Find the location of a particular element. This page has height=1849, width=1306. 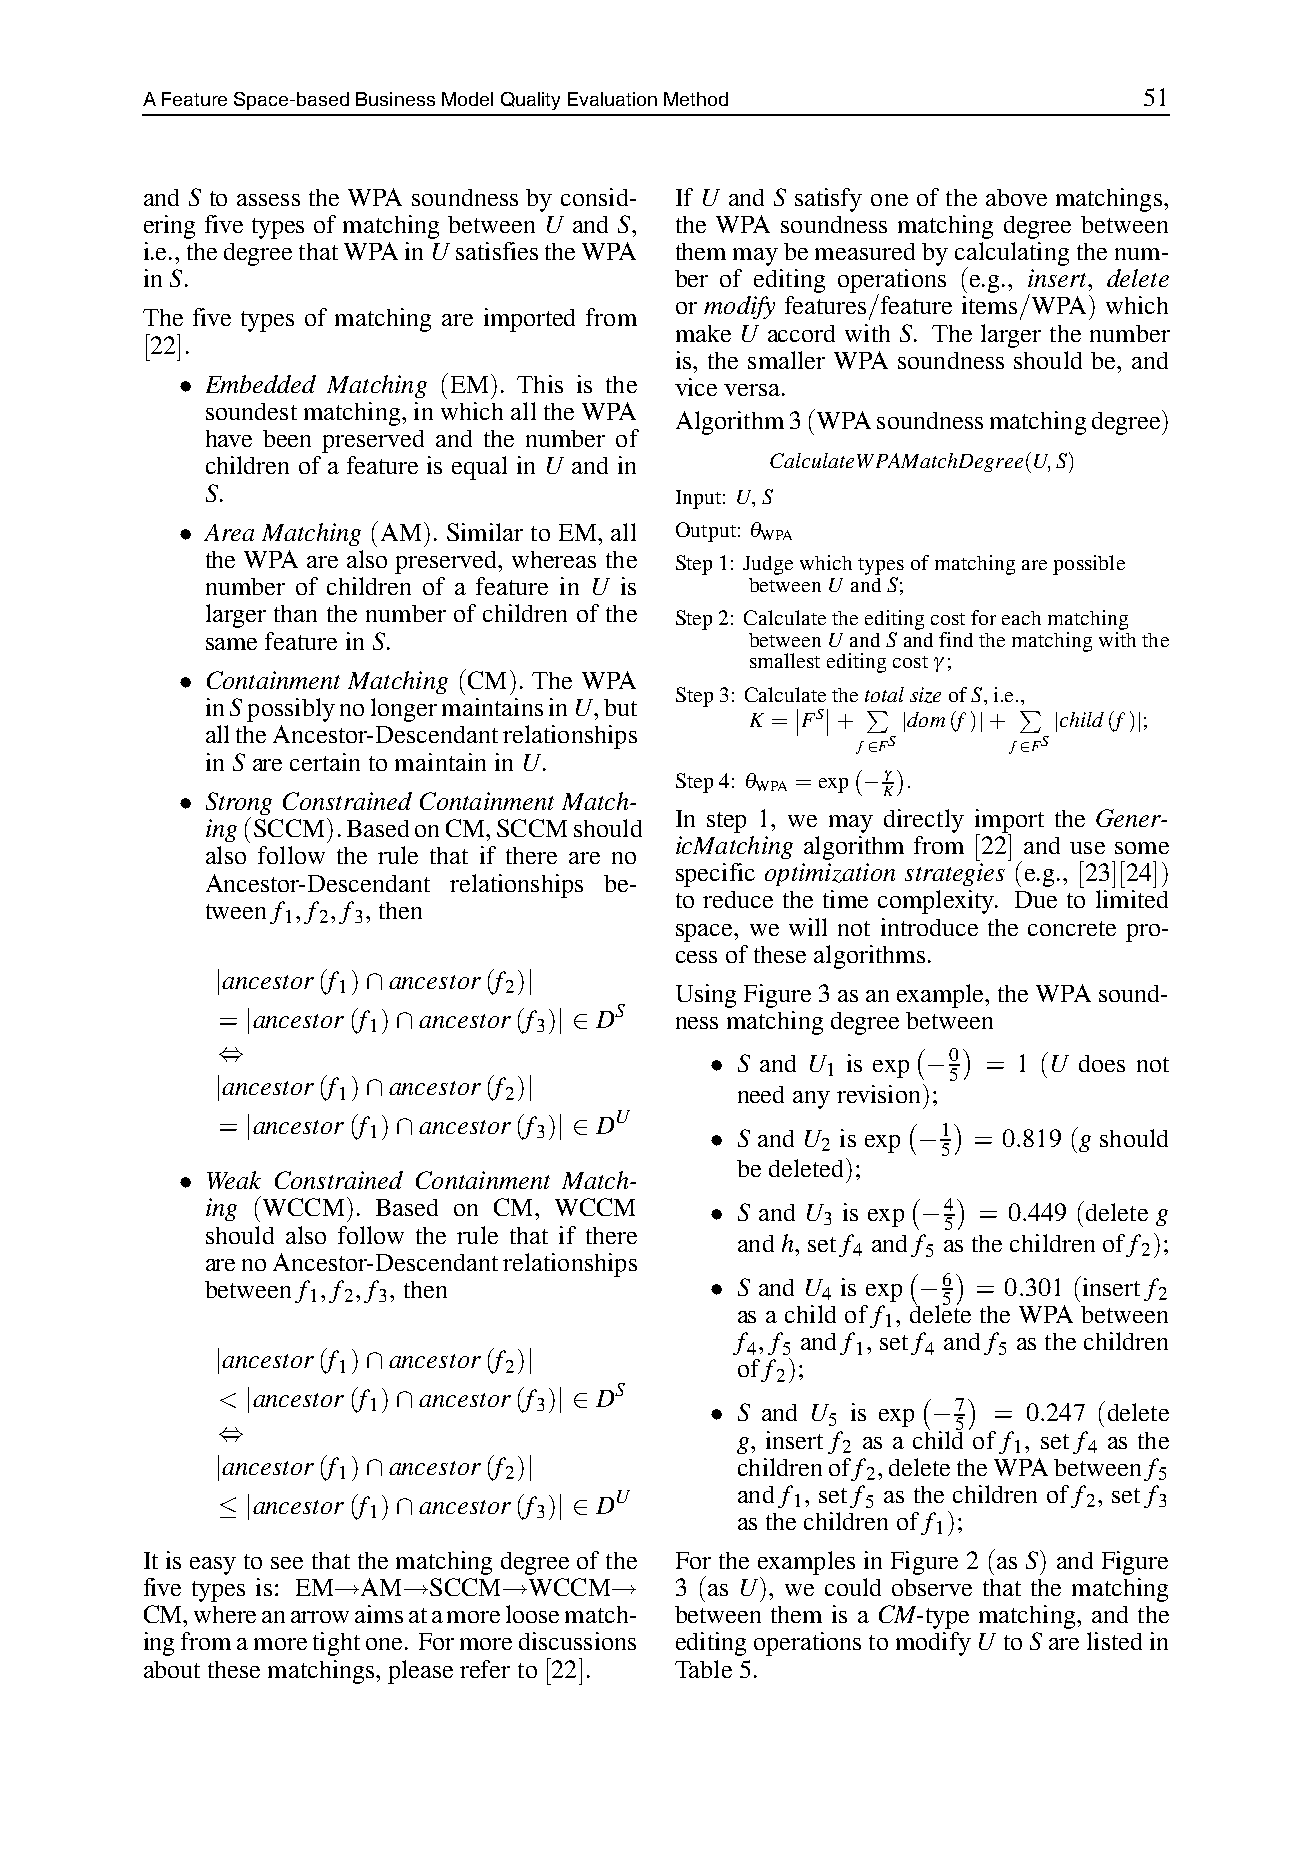

assess is located at coordinates (268, 200).
